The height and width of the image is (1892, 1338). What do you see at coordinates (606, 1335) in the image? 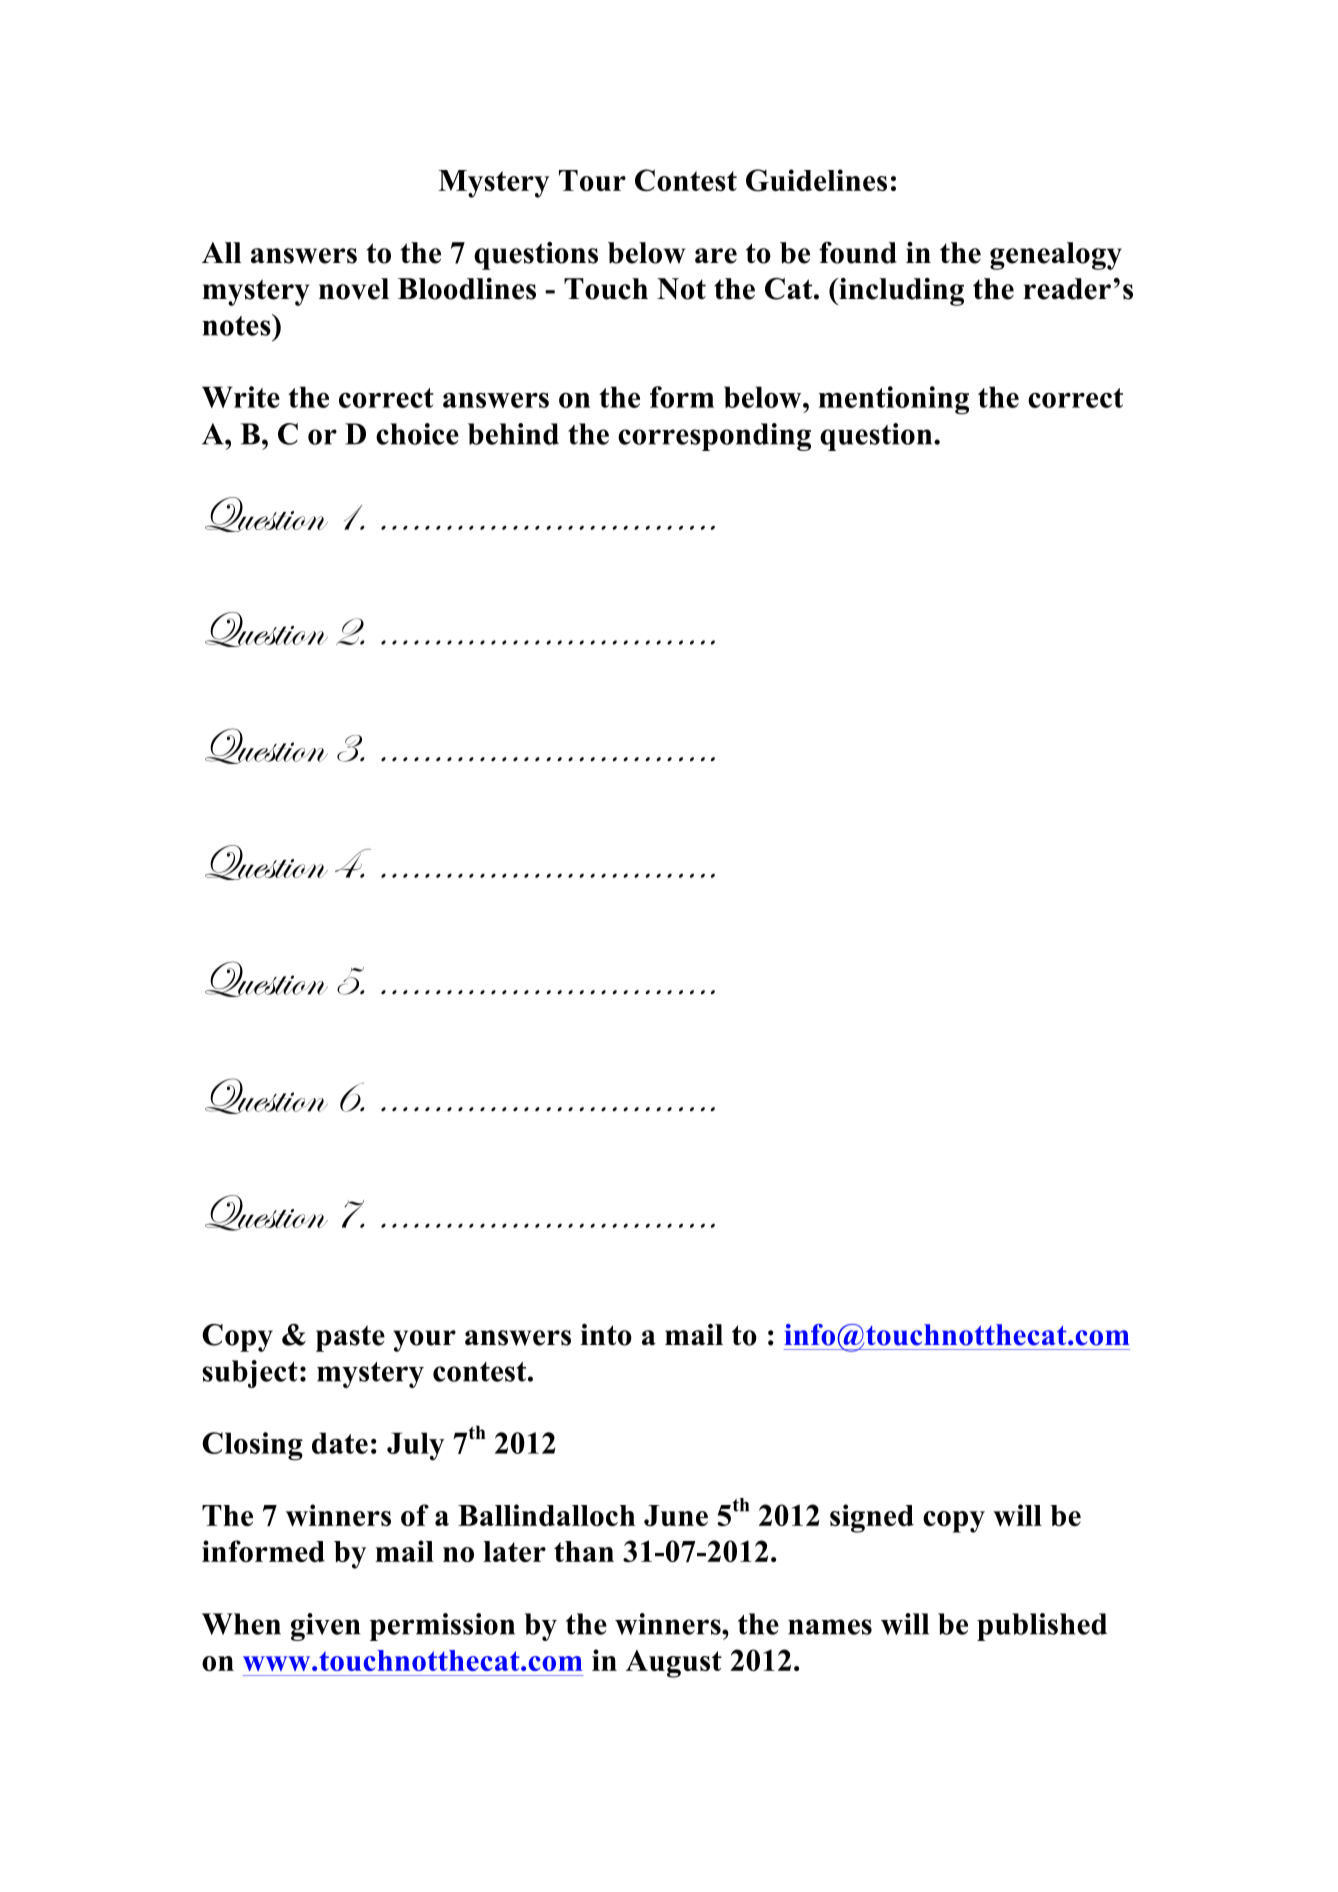
I see `into` at bounding box center [606, 1335].
